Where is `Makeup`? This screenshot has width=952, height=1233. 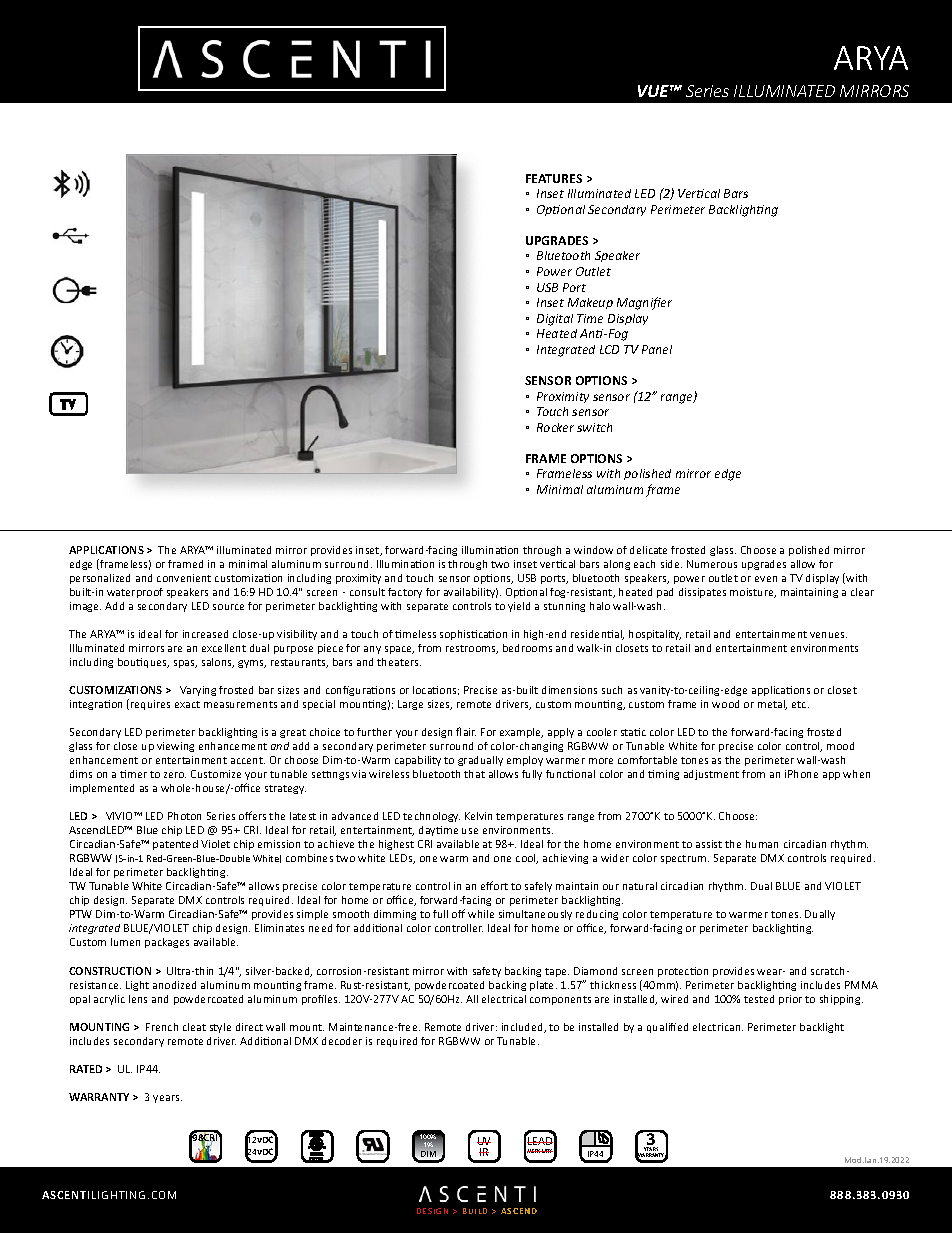 Makeup is located at coordinates (590, 303).
